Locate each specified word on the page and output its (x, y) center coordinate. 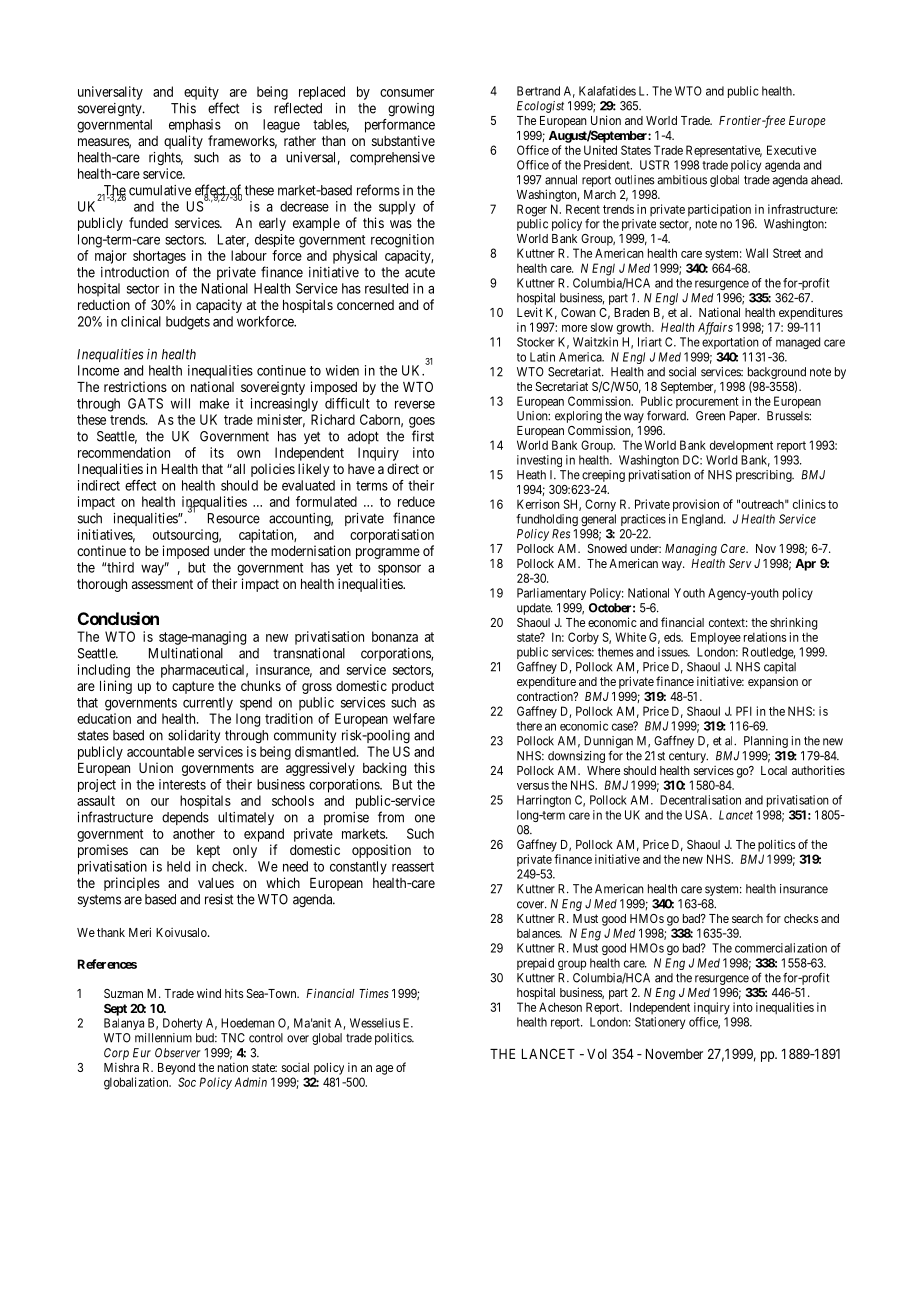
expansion (773, 683)
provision (696, 505)
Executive (791, 150)
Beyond (176, 1069)
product (413, 687)
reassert (413, 867)
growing (411, 110)
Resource (234, 518)
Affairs (715, 328)
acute (420, 273)
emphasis (195, 126)
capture (193, 687)
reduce (416, 501)
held (178, 866)
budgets (188, 323)
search (747, 918)
